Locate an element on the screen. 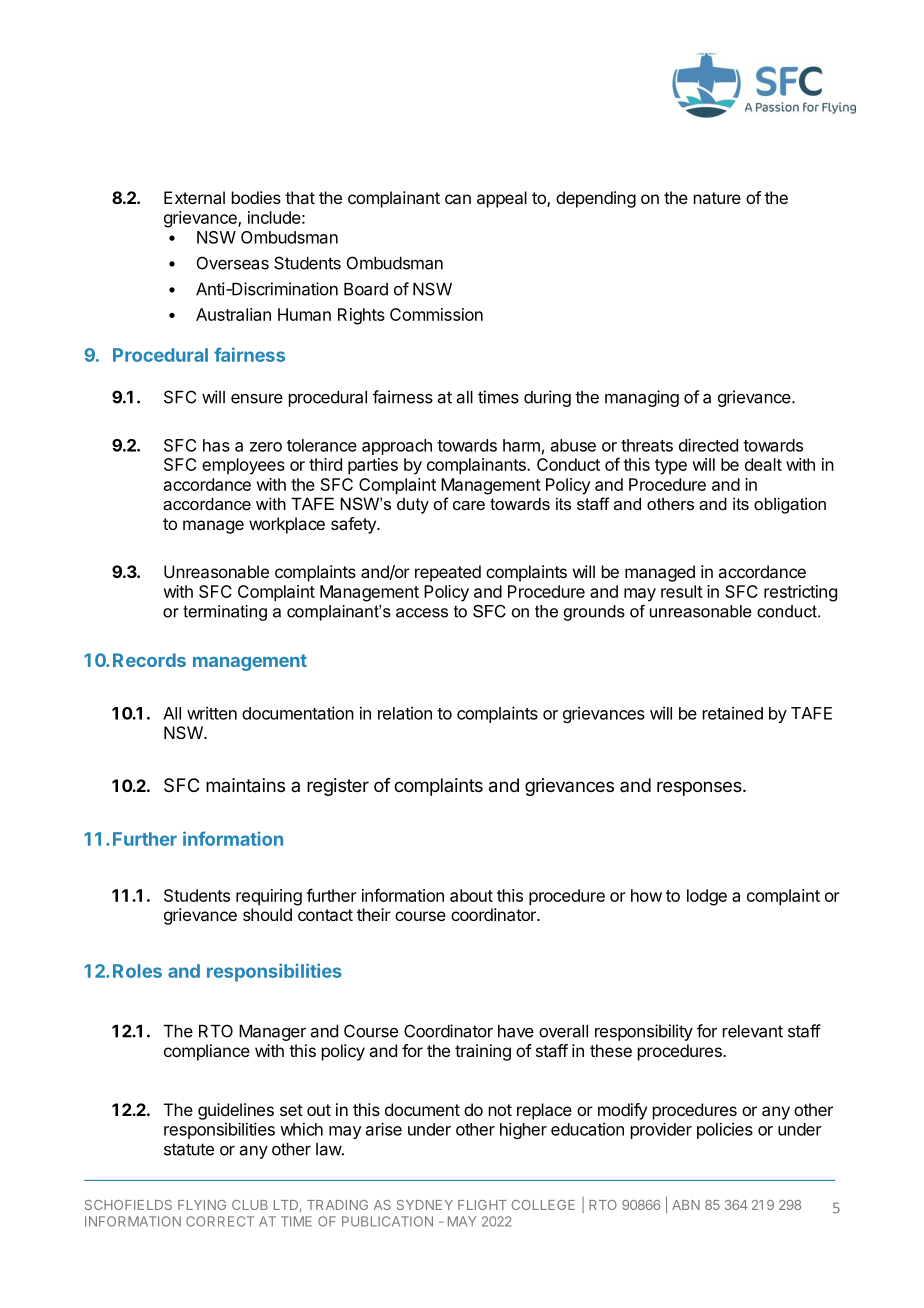 This screenshot has width=924, height=1308. employees is located at coordinates (243, 466).
